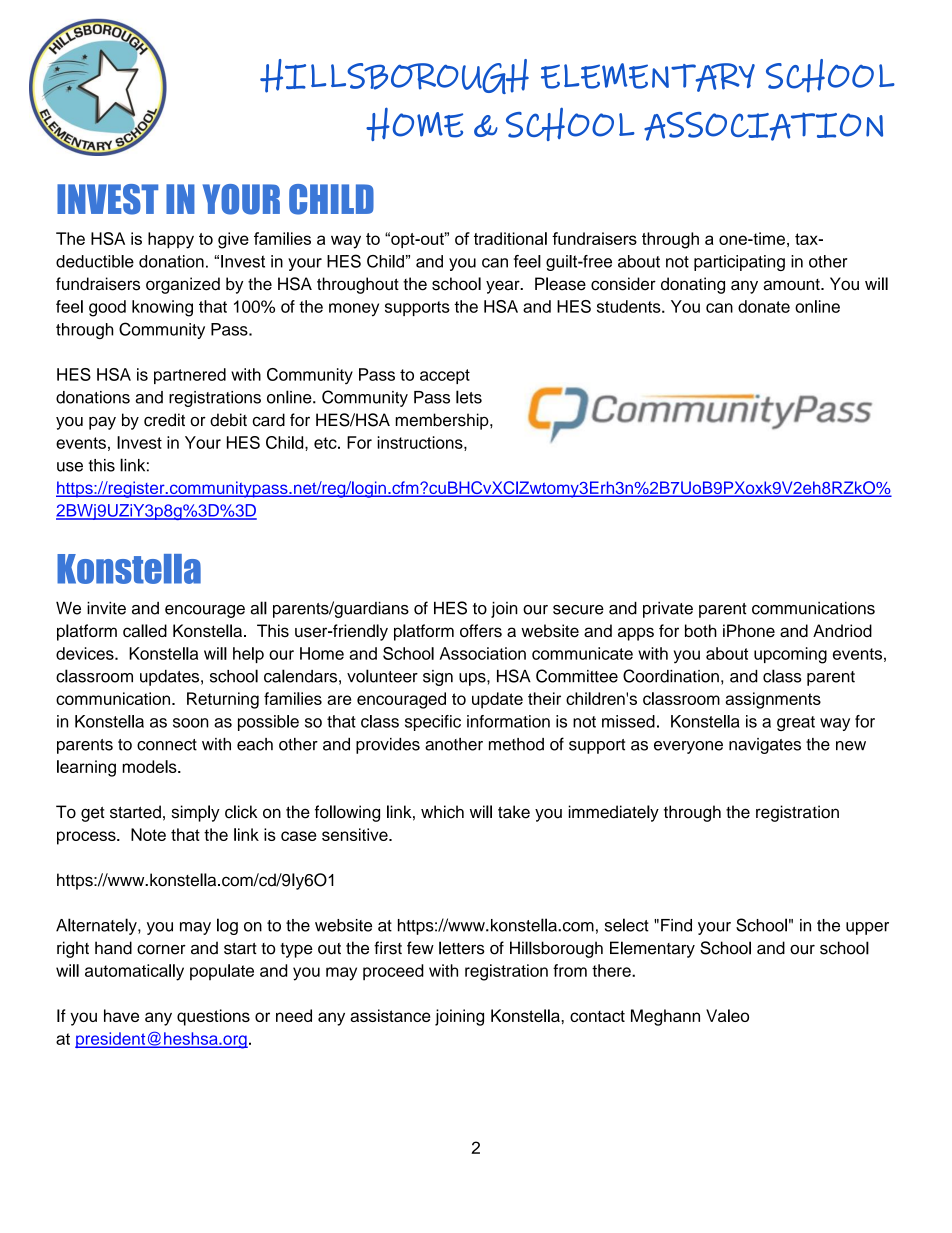 The height and width of the page is (1233, 952). I want to click on proceed, so click(393, 972).
